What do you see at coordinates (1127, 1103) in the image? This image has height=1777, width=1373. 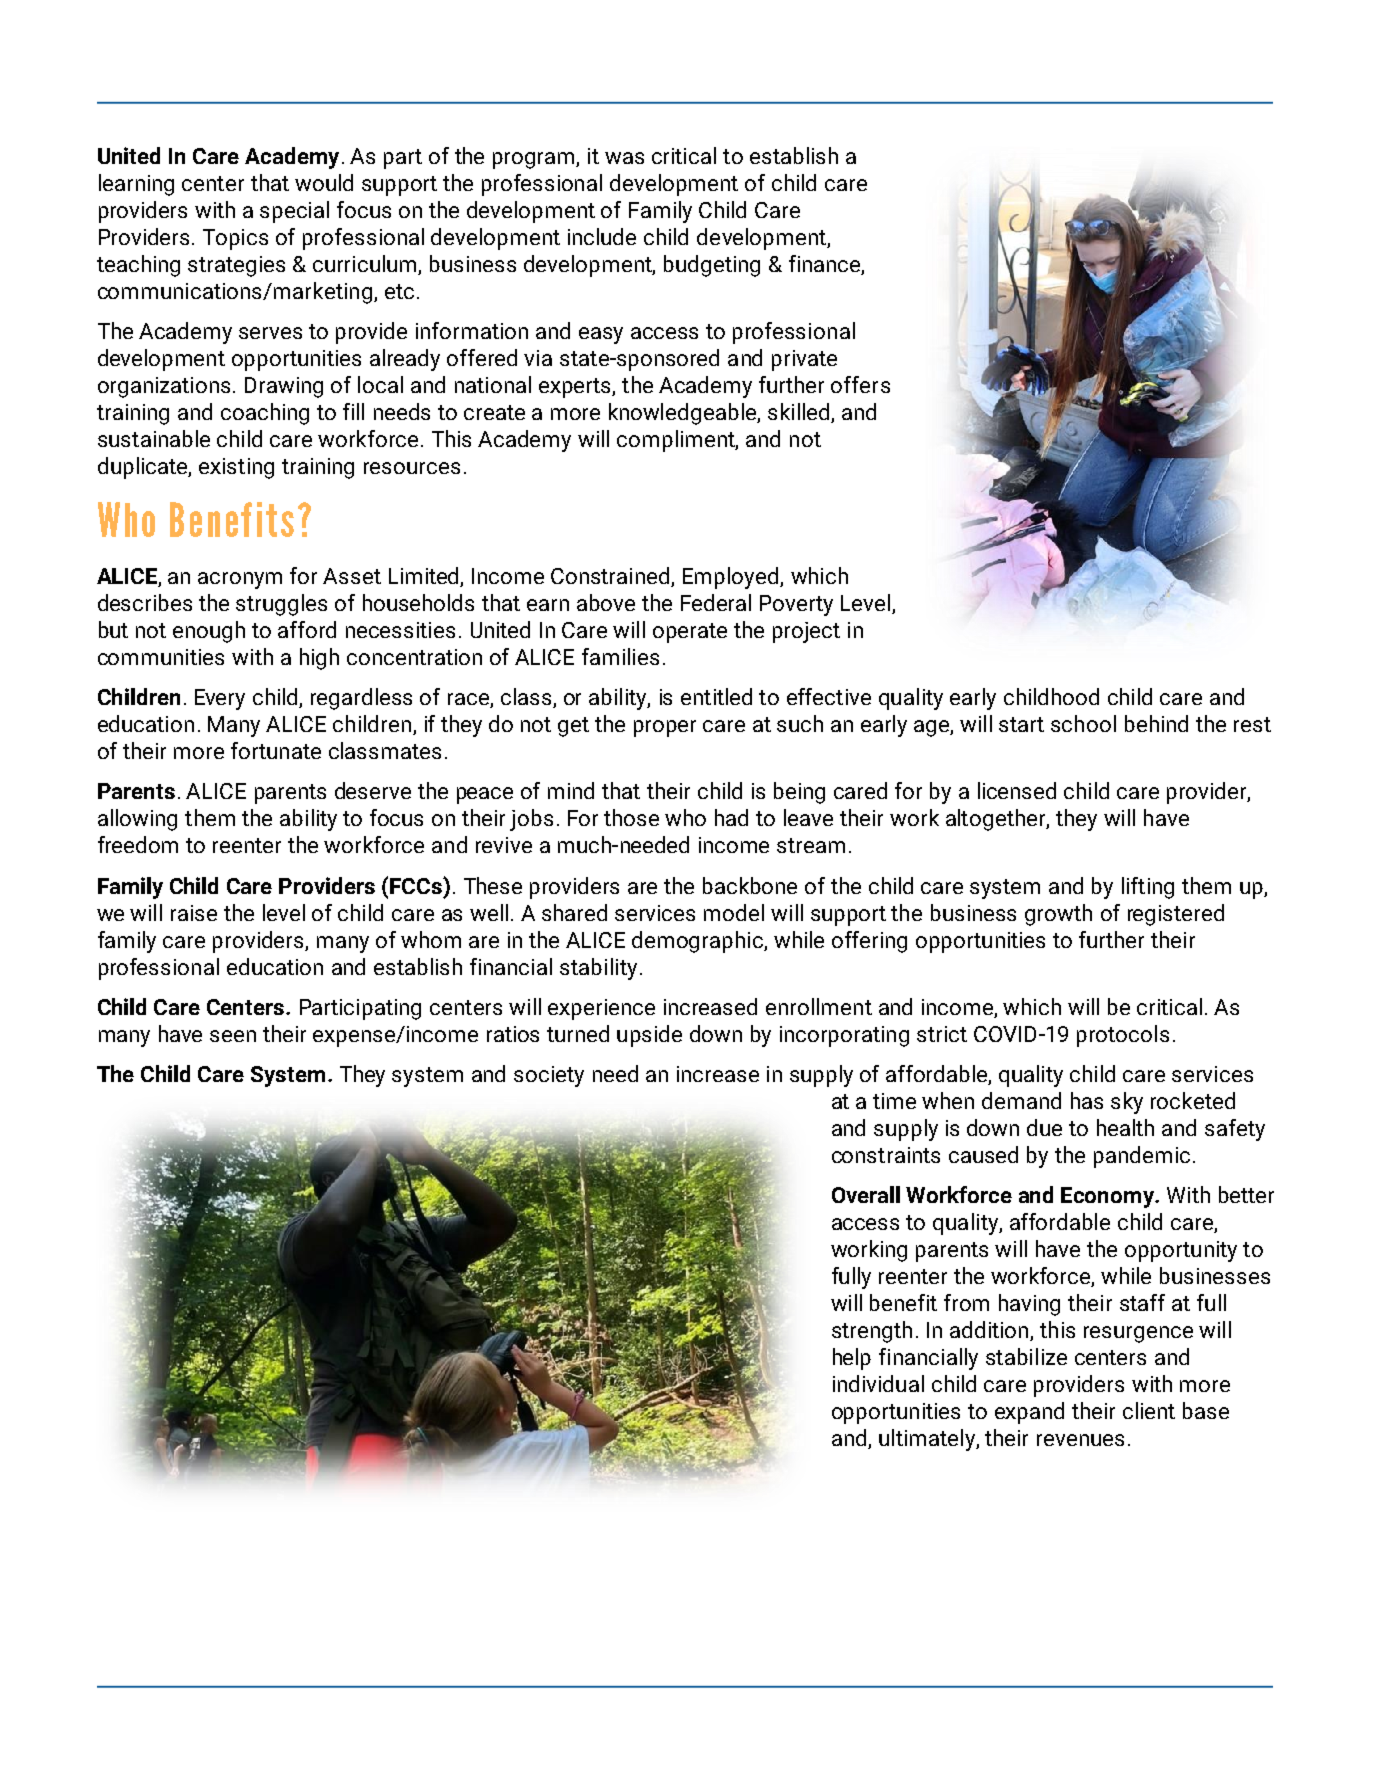 I see `sky` at bounding box center [1127, 1103].
